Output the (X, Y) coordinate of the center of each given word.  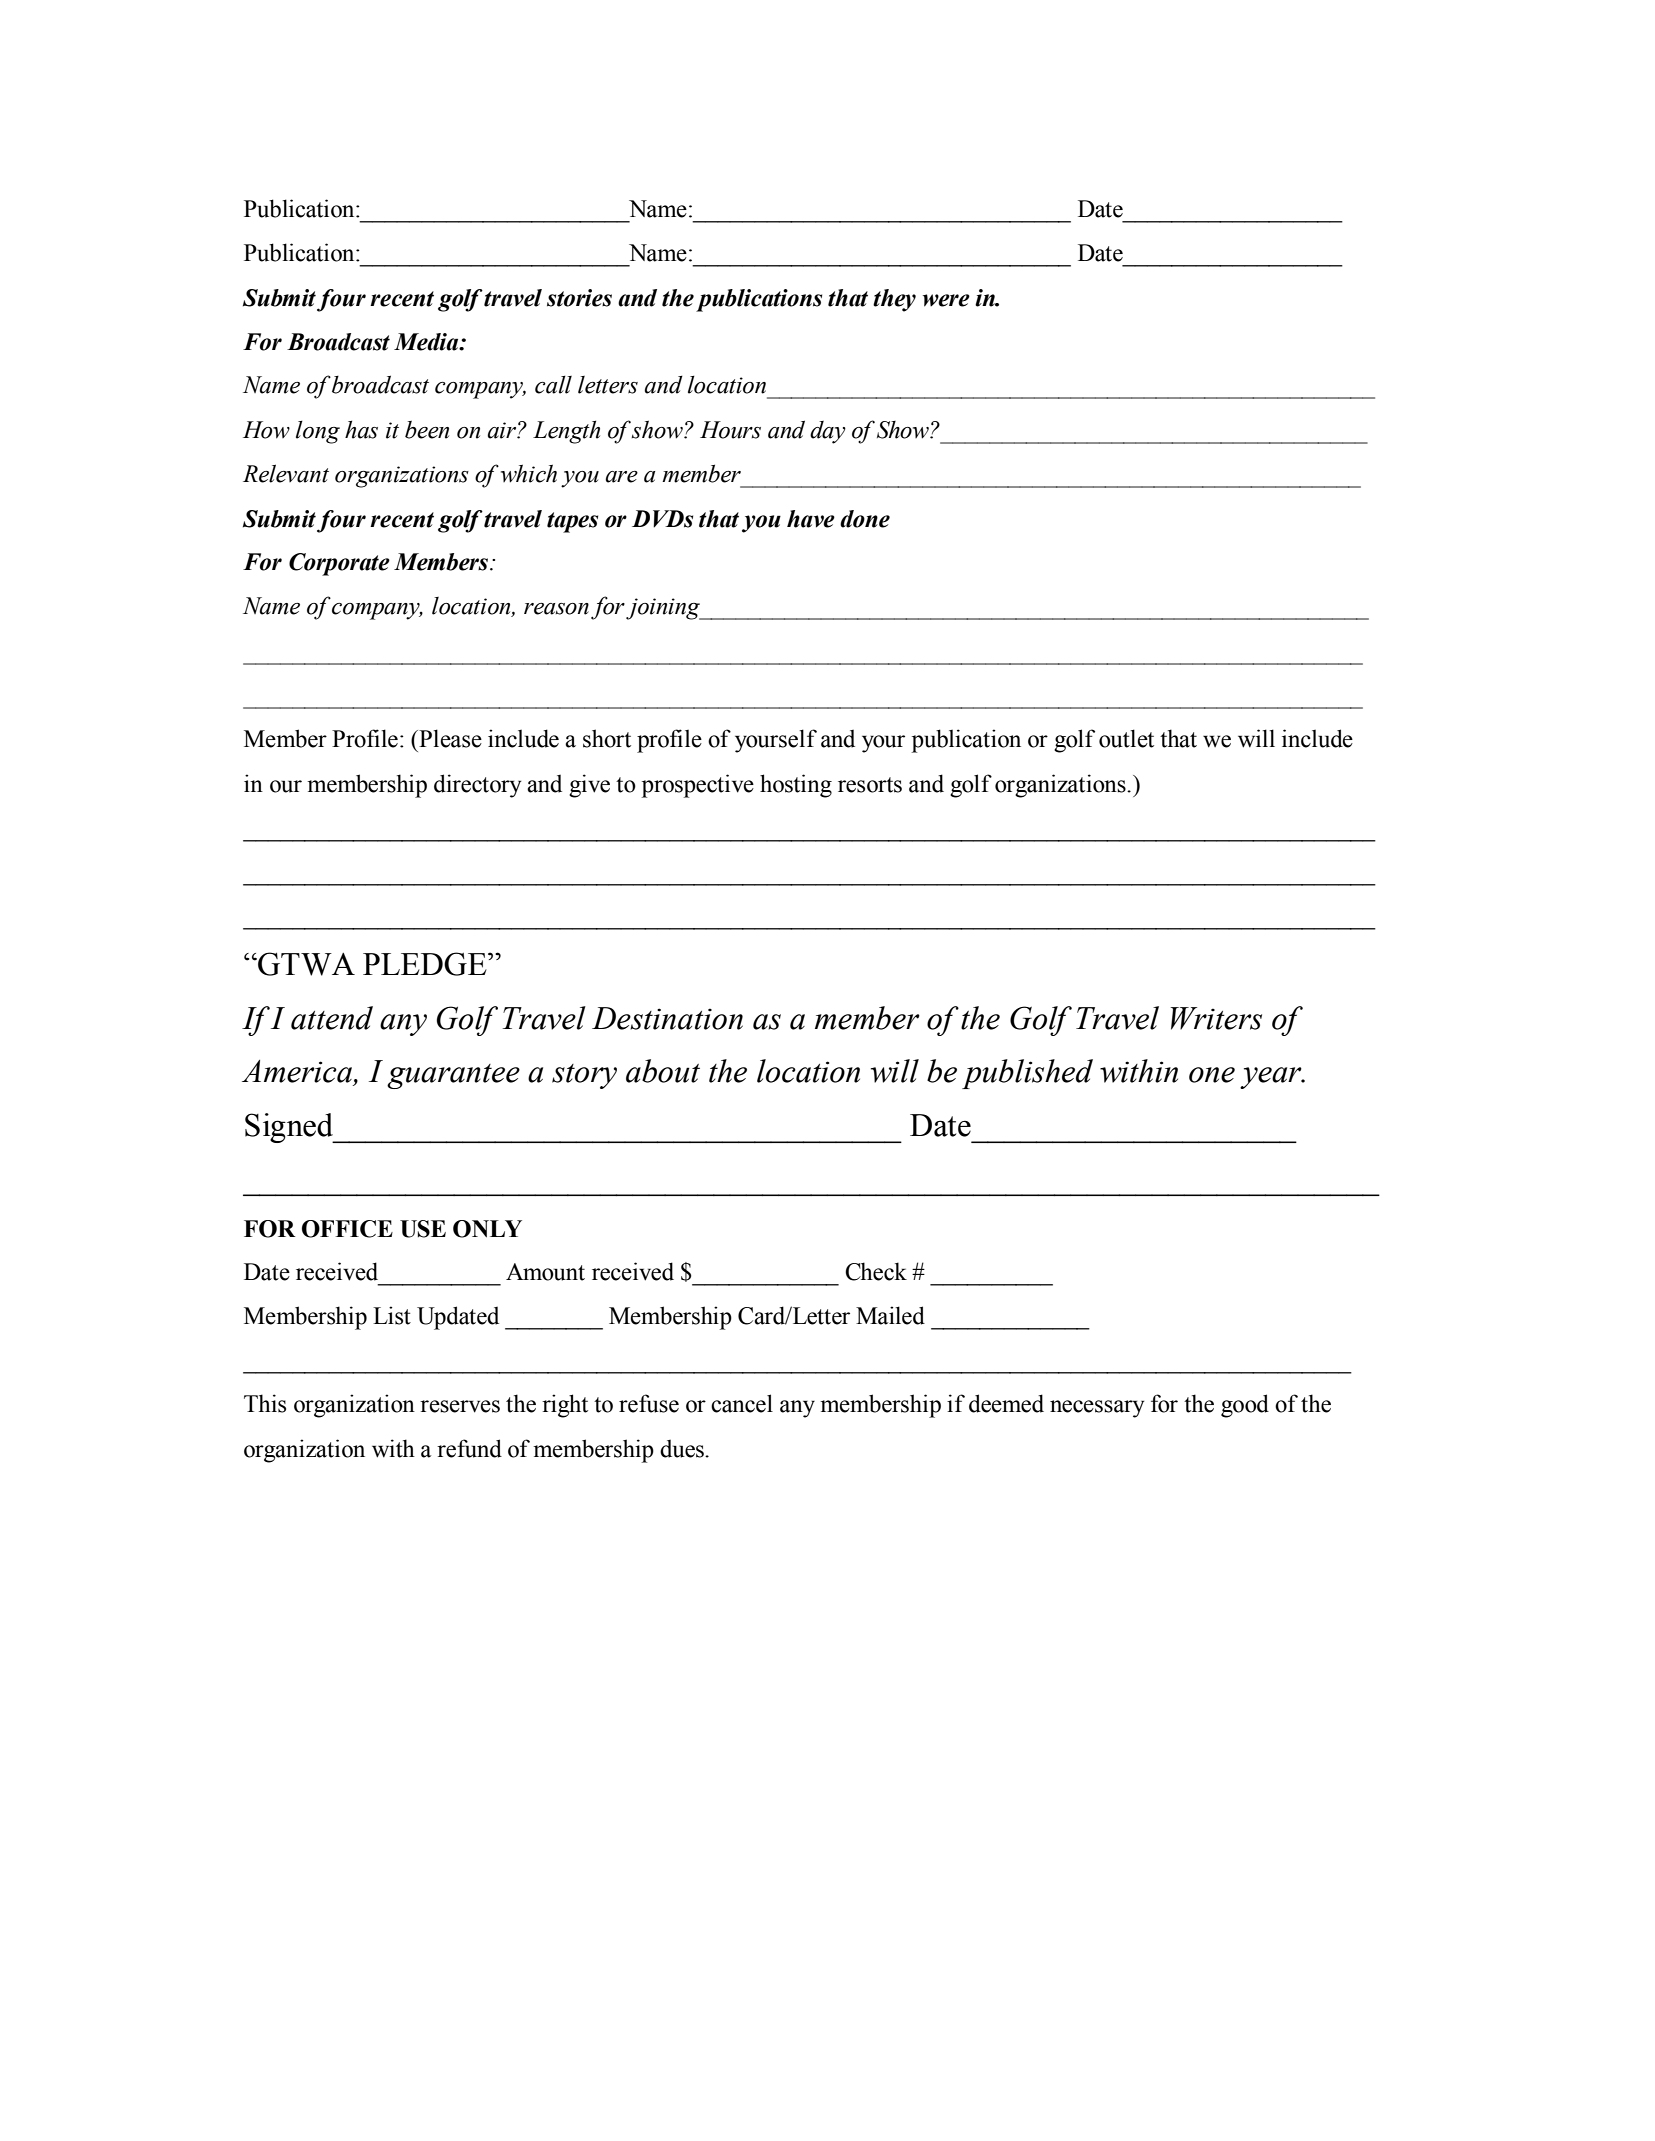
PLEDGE (426, 964)
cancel (742, 1403)
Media (427, 342)
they (894, 300)
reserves (460, 1406)
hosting (796, 786)
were (946, 300)
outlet (1126, 738)
